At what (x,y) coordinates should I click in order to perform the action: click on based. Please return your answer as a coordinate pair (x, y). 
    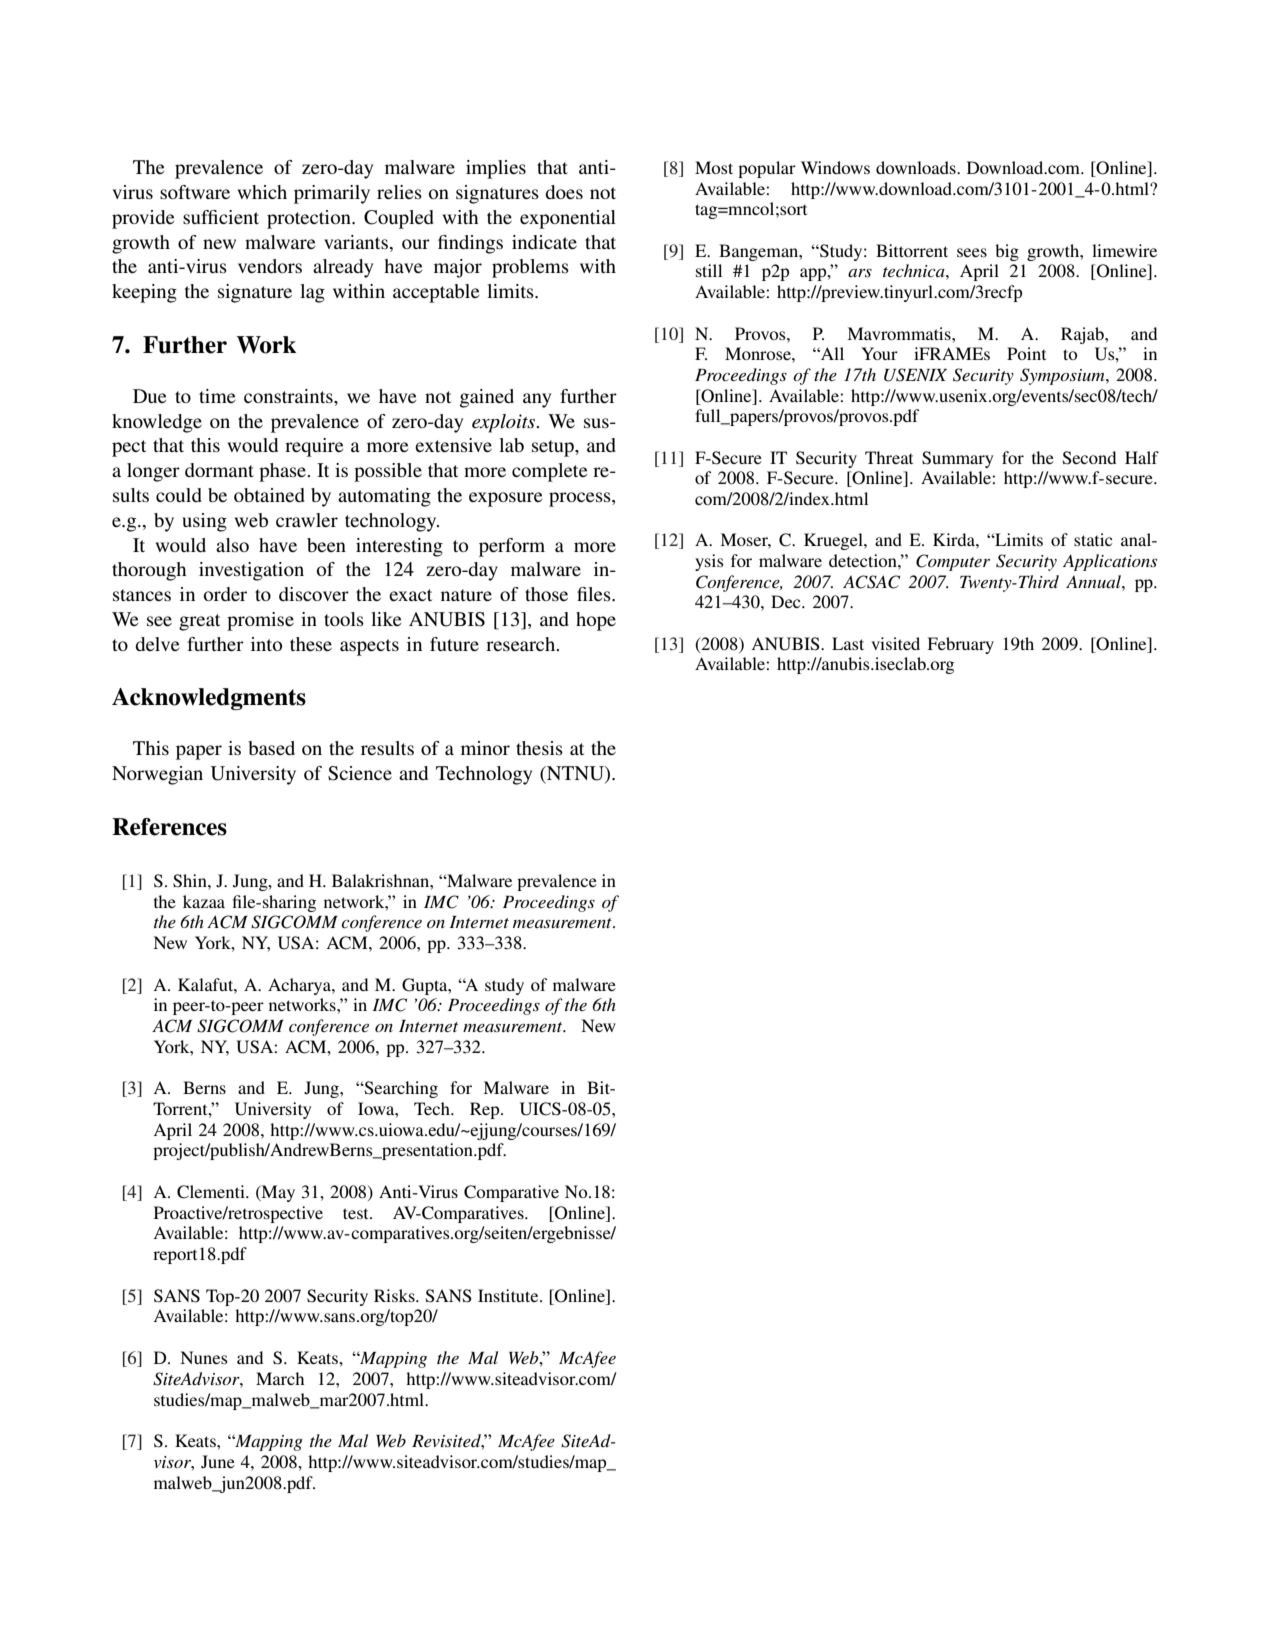
    Looking at the image, I should click on (271, 748).
